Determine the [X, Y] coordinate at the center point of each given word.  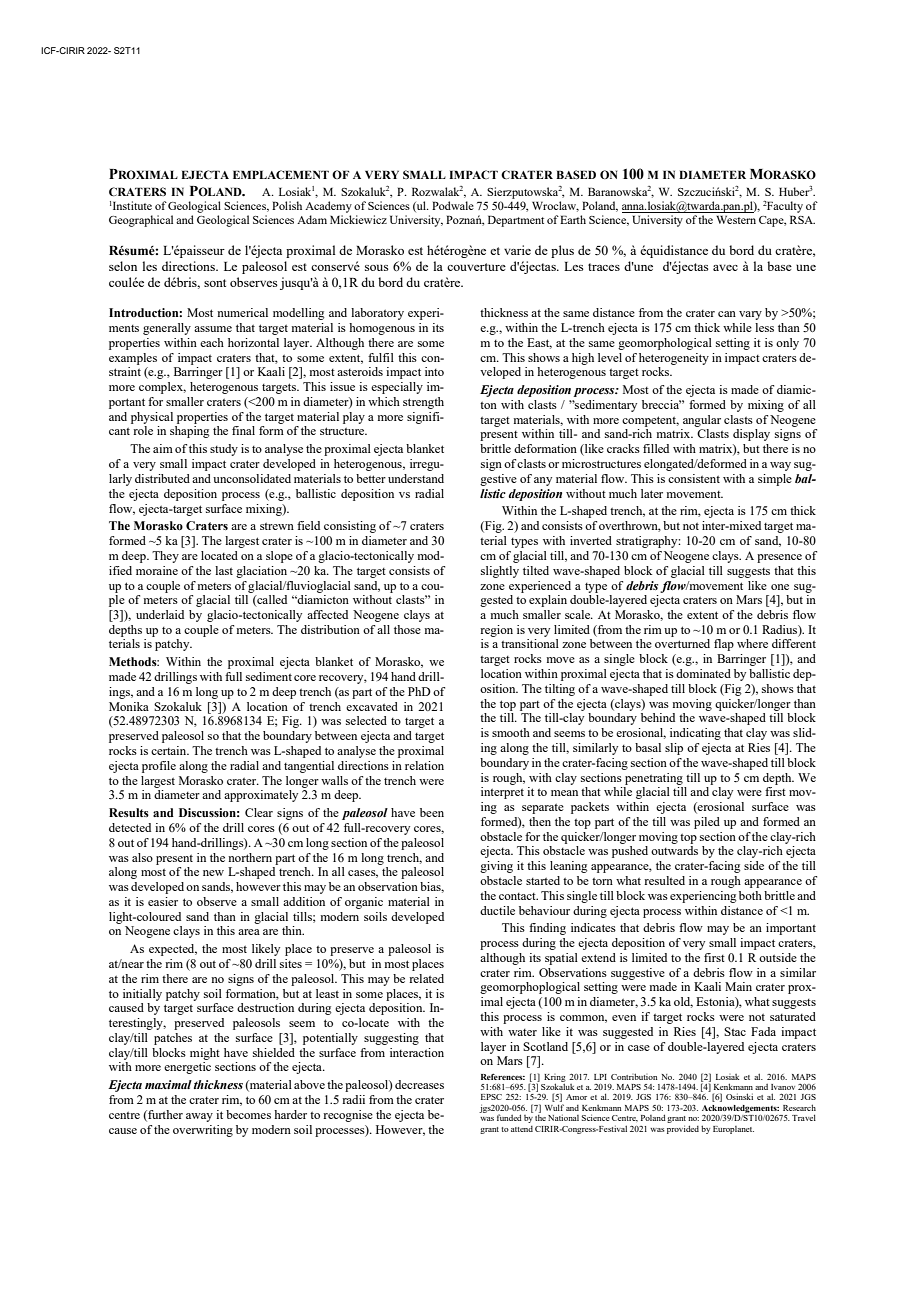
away [199, 1117]
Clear [259, 812]
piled [707, 823]
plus [562, 251]
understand [416, 478]
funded [509, 1117]
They [165, 557]
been [432, 812]
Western [736, 219]
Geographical [141, 221]
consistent [694, 478]
